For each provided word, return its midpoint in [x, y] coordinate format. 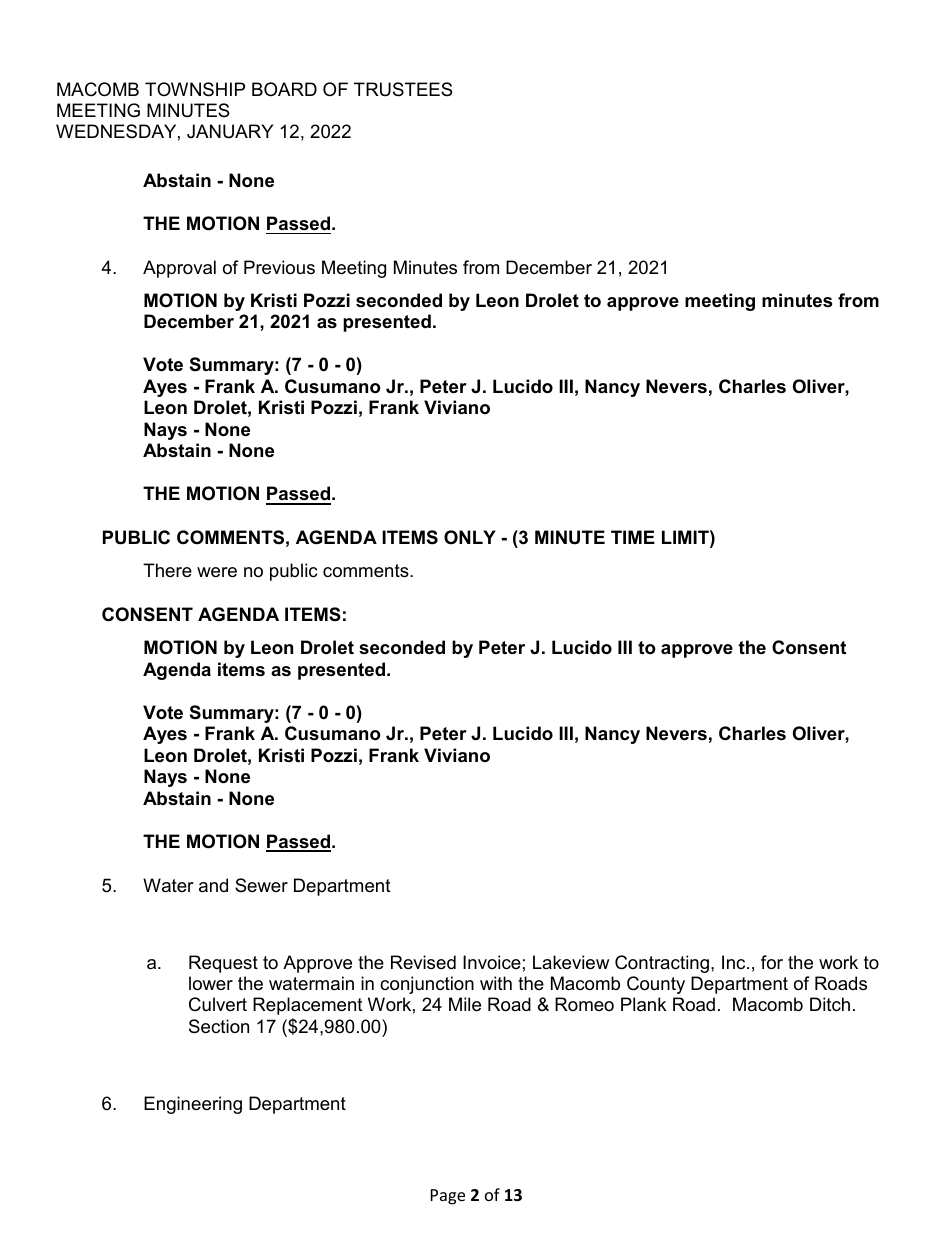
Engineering [193, 1105]
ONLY [470, 537]
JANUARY [230, 131]
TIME [633, 537]
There [167, 570]
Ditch [830, 1004]
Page [448, 1197]
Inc [735, 962]
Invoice [492, 962]
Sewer [261, 885]
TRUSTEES [403, 89]
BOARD [284, 89]
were [217, 572]
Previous [279, 267]
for [772, 962]
